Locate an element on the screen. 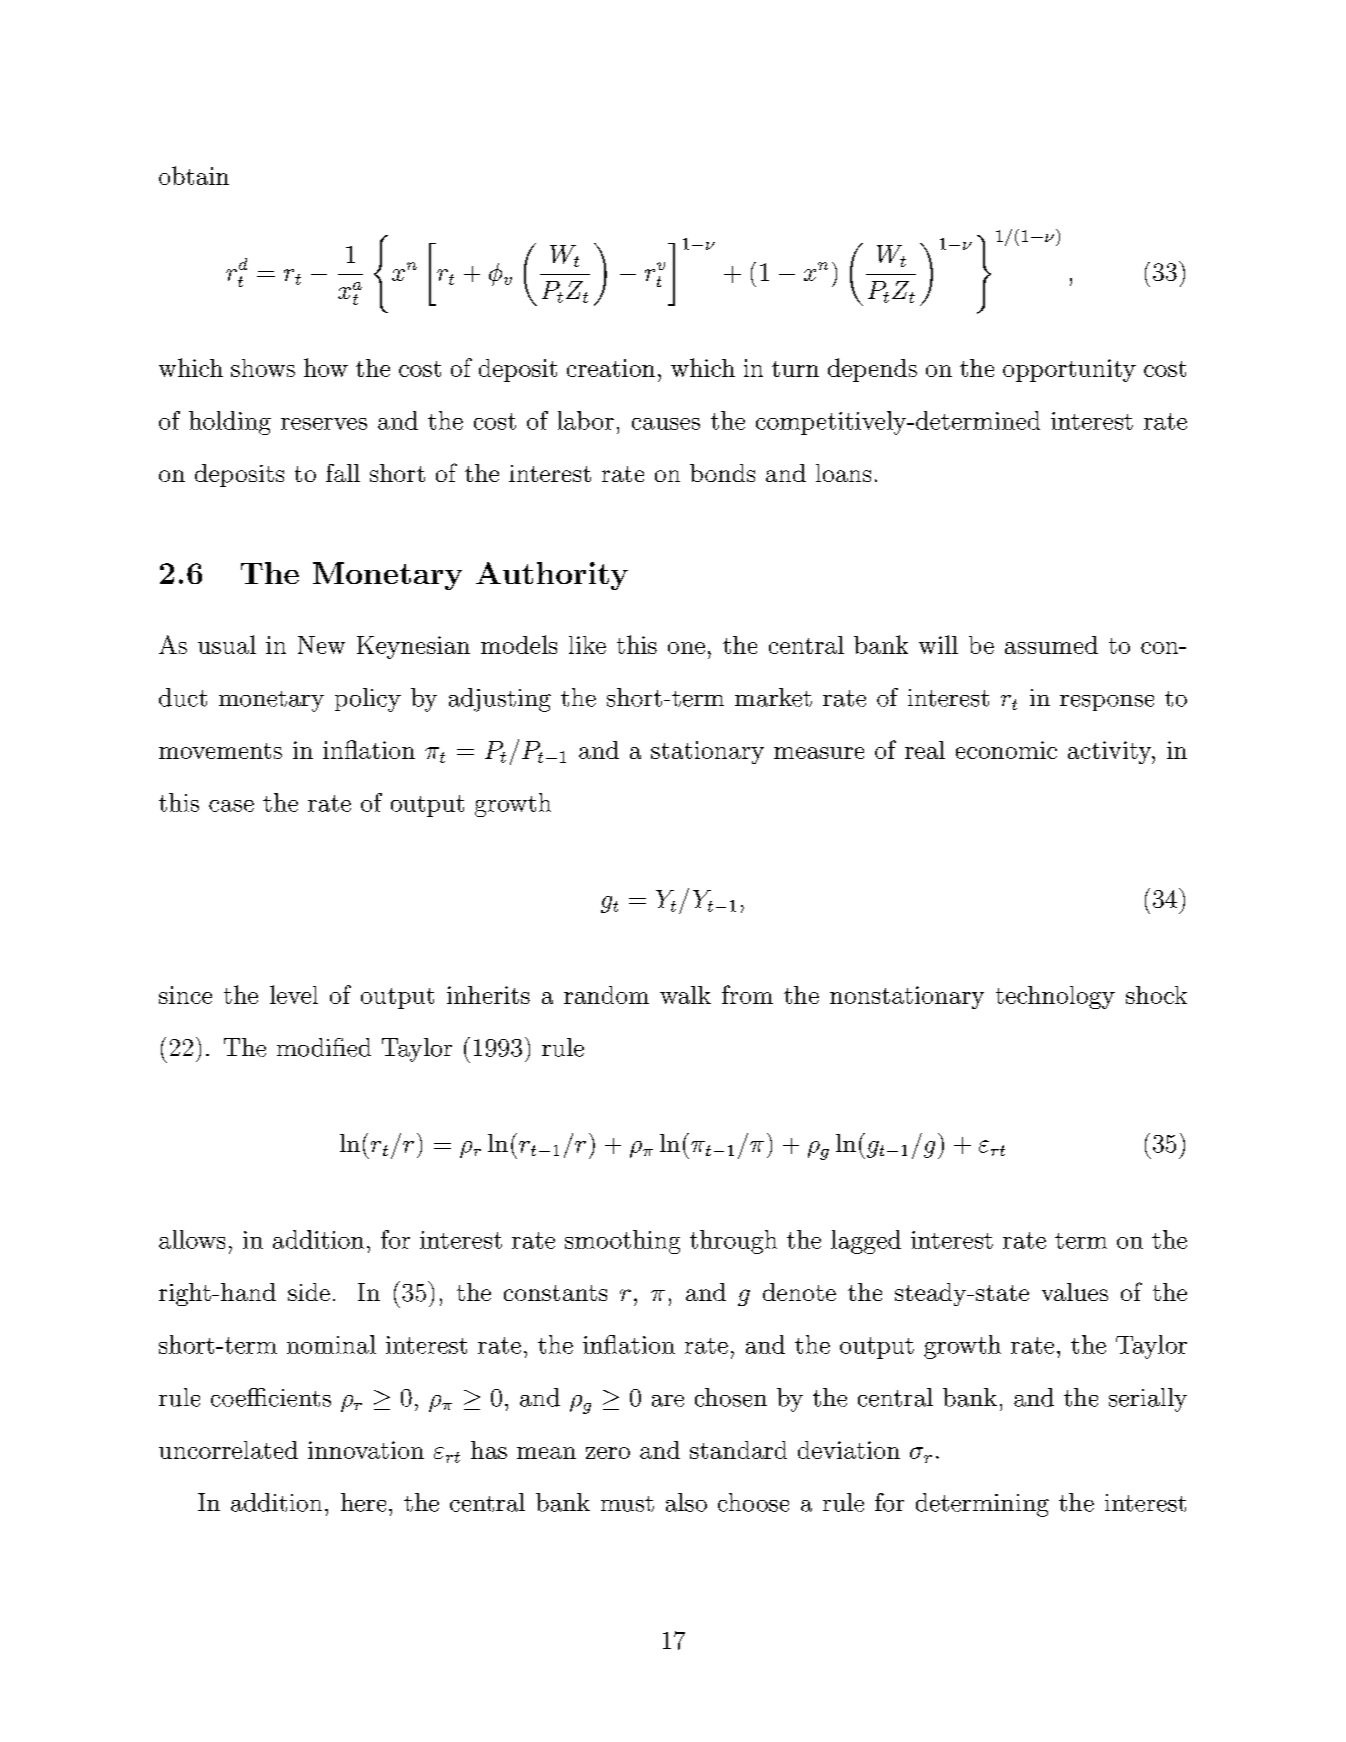 The width and height of the screenshot is (1346, 1742). innovation is located at coordinates (366, 1450).
